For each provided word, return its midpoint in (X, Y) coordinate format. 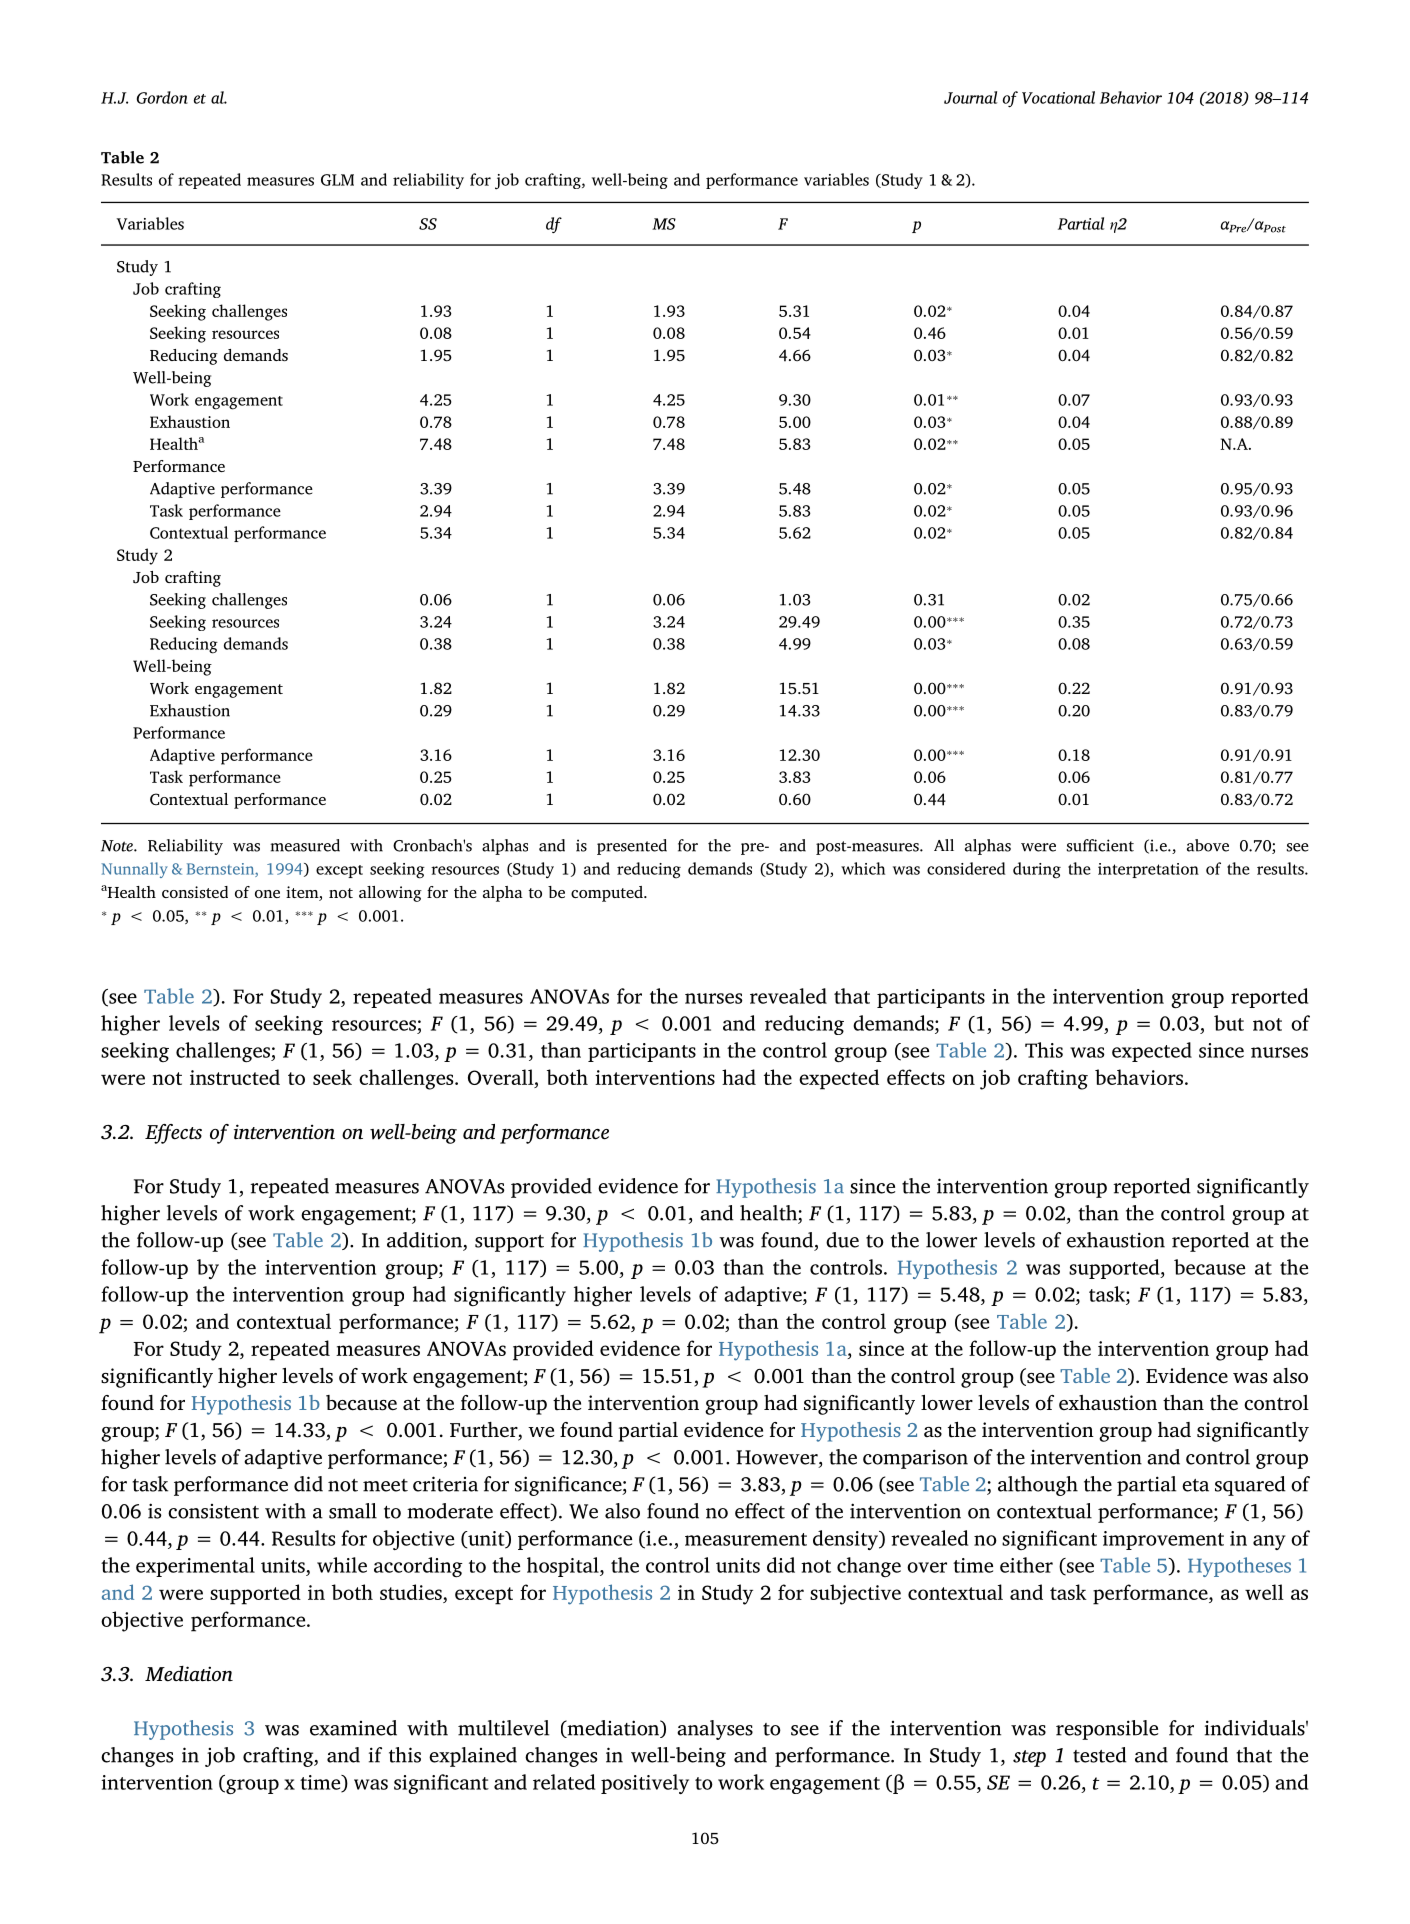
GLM (337, 180)
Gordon (162, 97)
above (1208, 845)
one (267, 894)
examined (353, 1728)
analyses (715, 1730)
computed (608, 894)
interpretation (1148, 870)
